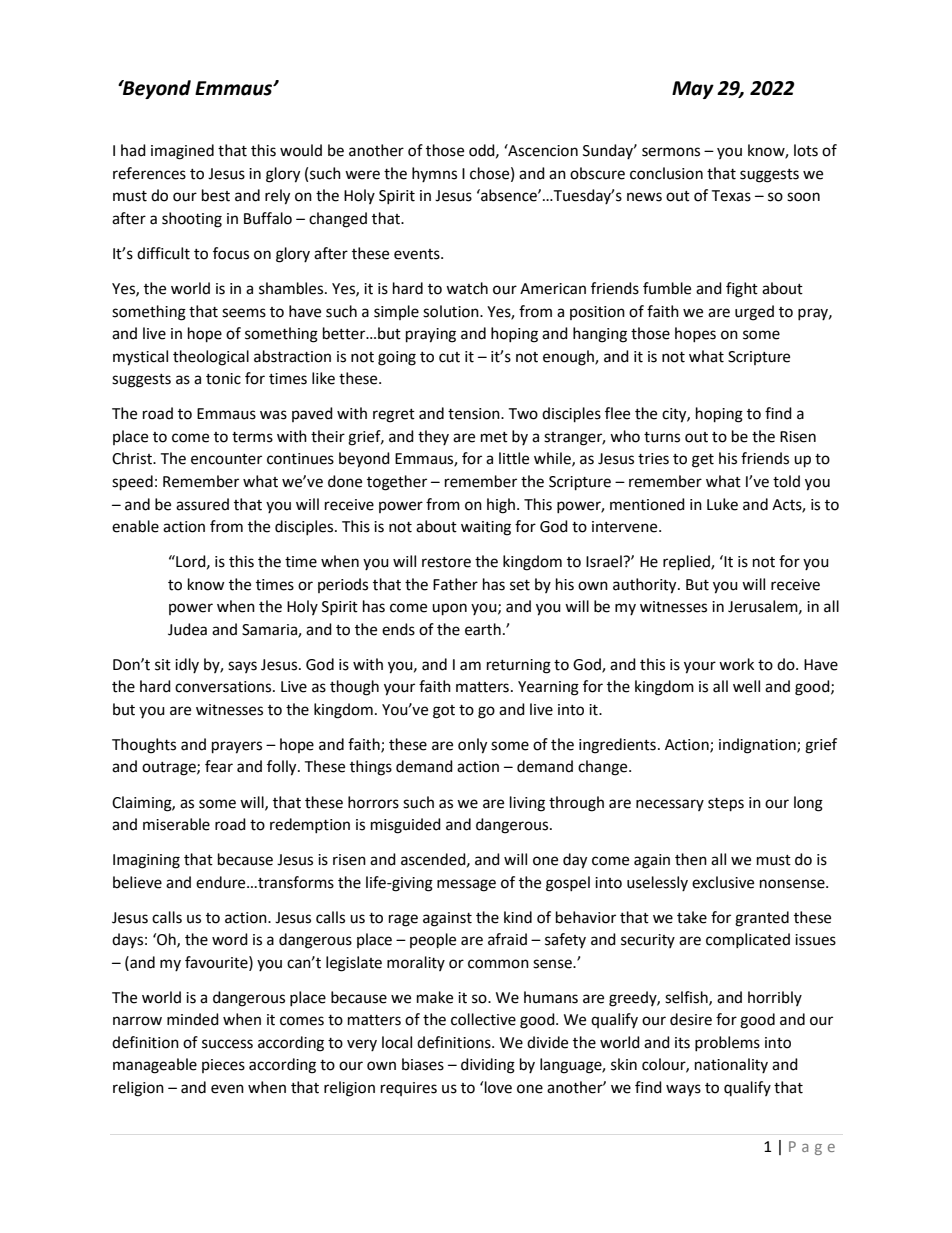 This document has width=952, height=1233. Describe the element at coordinates (434, 174) in the document. I see `hymns` at that location.
